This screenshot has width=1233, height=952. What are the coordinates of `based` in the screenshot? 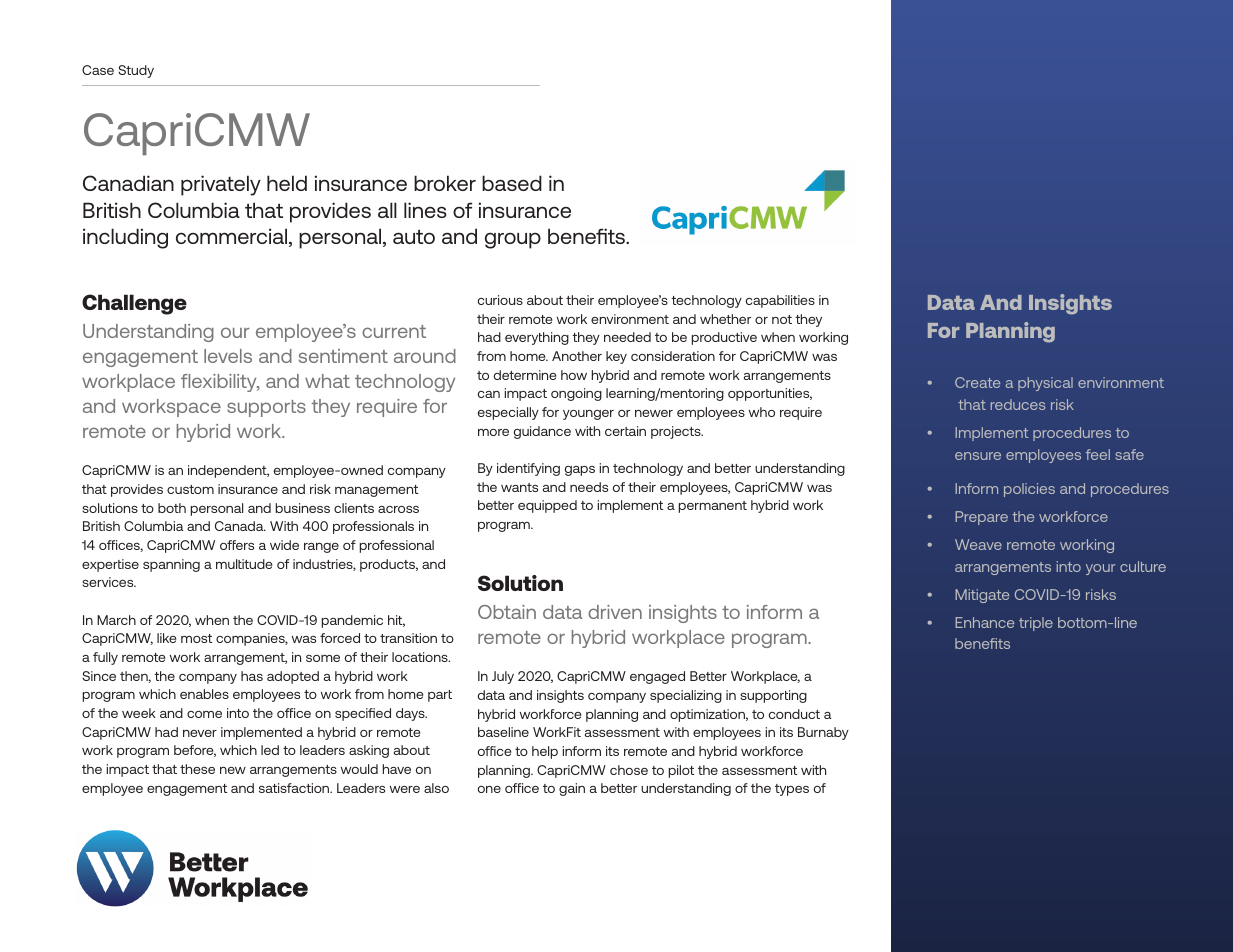 It's located at (512, 183).
